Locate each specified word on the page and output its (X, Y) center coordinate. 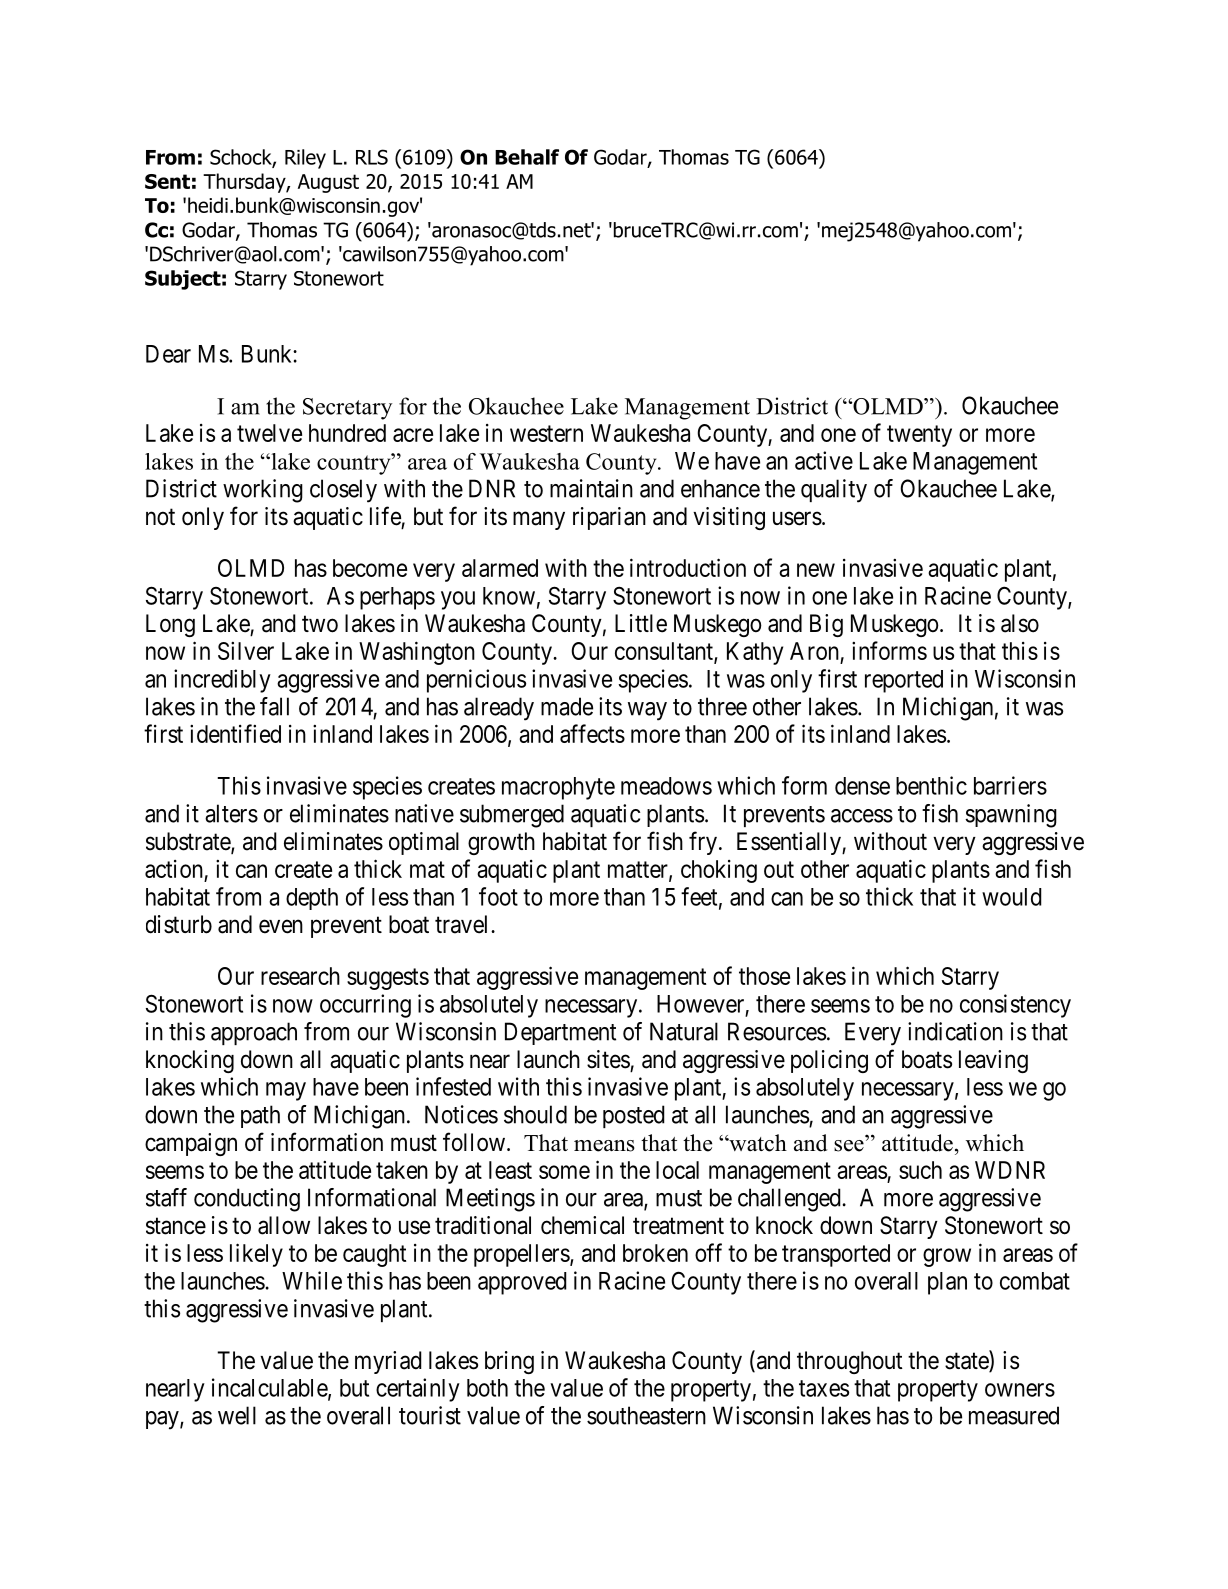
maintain (591, 488)
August (328, 183)
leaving (993, 1061)
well (237, 1415)
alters (231, 813)
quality (834, 491)
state (967, 1362)
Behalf (527, 157)
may (286, 1091)
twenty (919, 436)
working (263, 491)
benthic (931, 785)
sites (608, 1059)
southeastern (646, 1415)
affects (592, 733)
